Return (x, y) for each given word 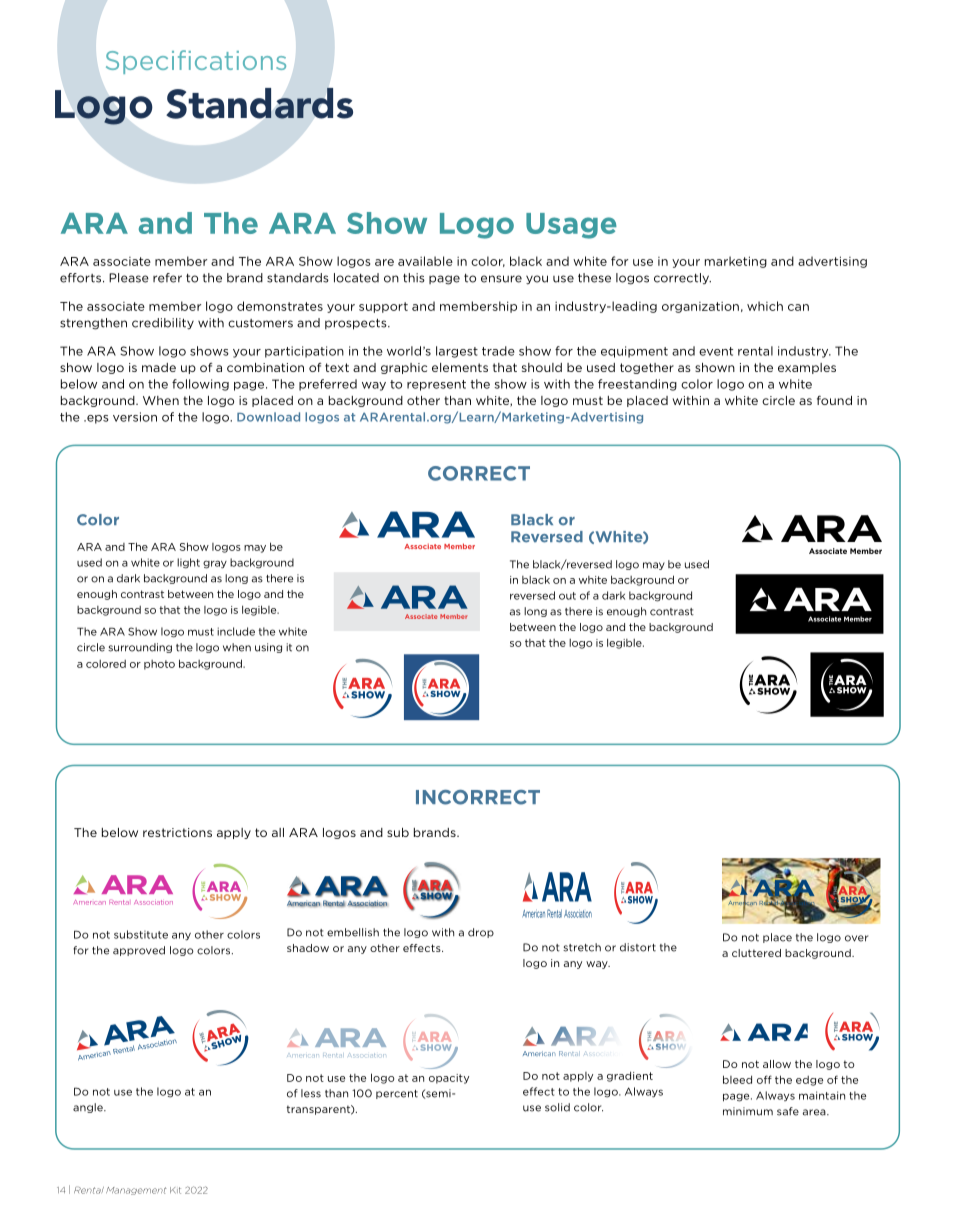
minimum (748, 1111)
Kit (175, 1190)
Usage (571, 226)
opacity (449, 1079)
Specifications (196, 62)
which (765, 306)
